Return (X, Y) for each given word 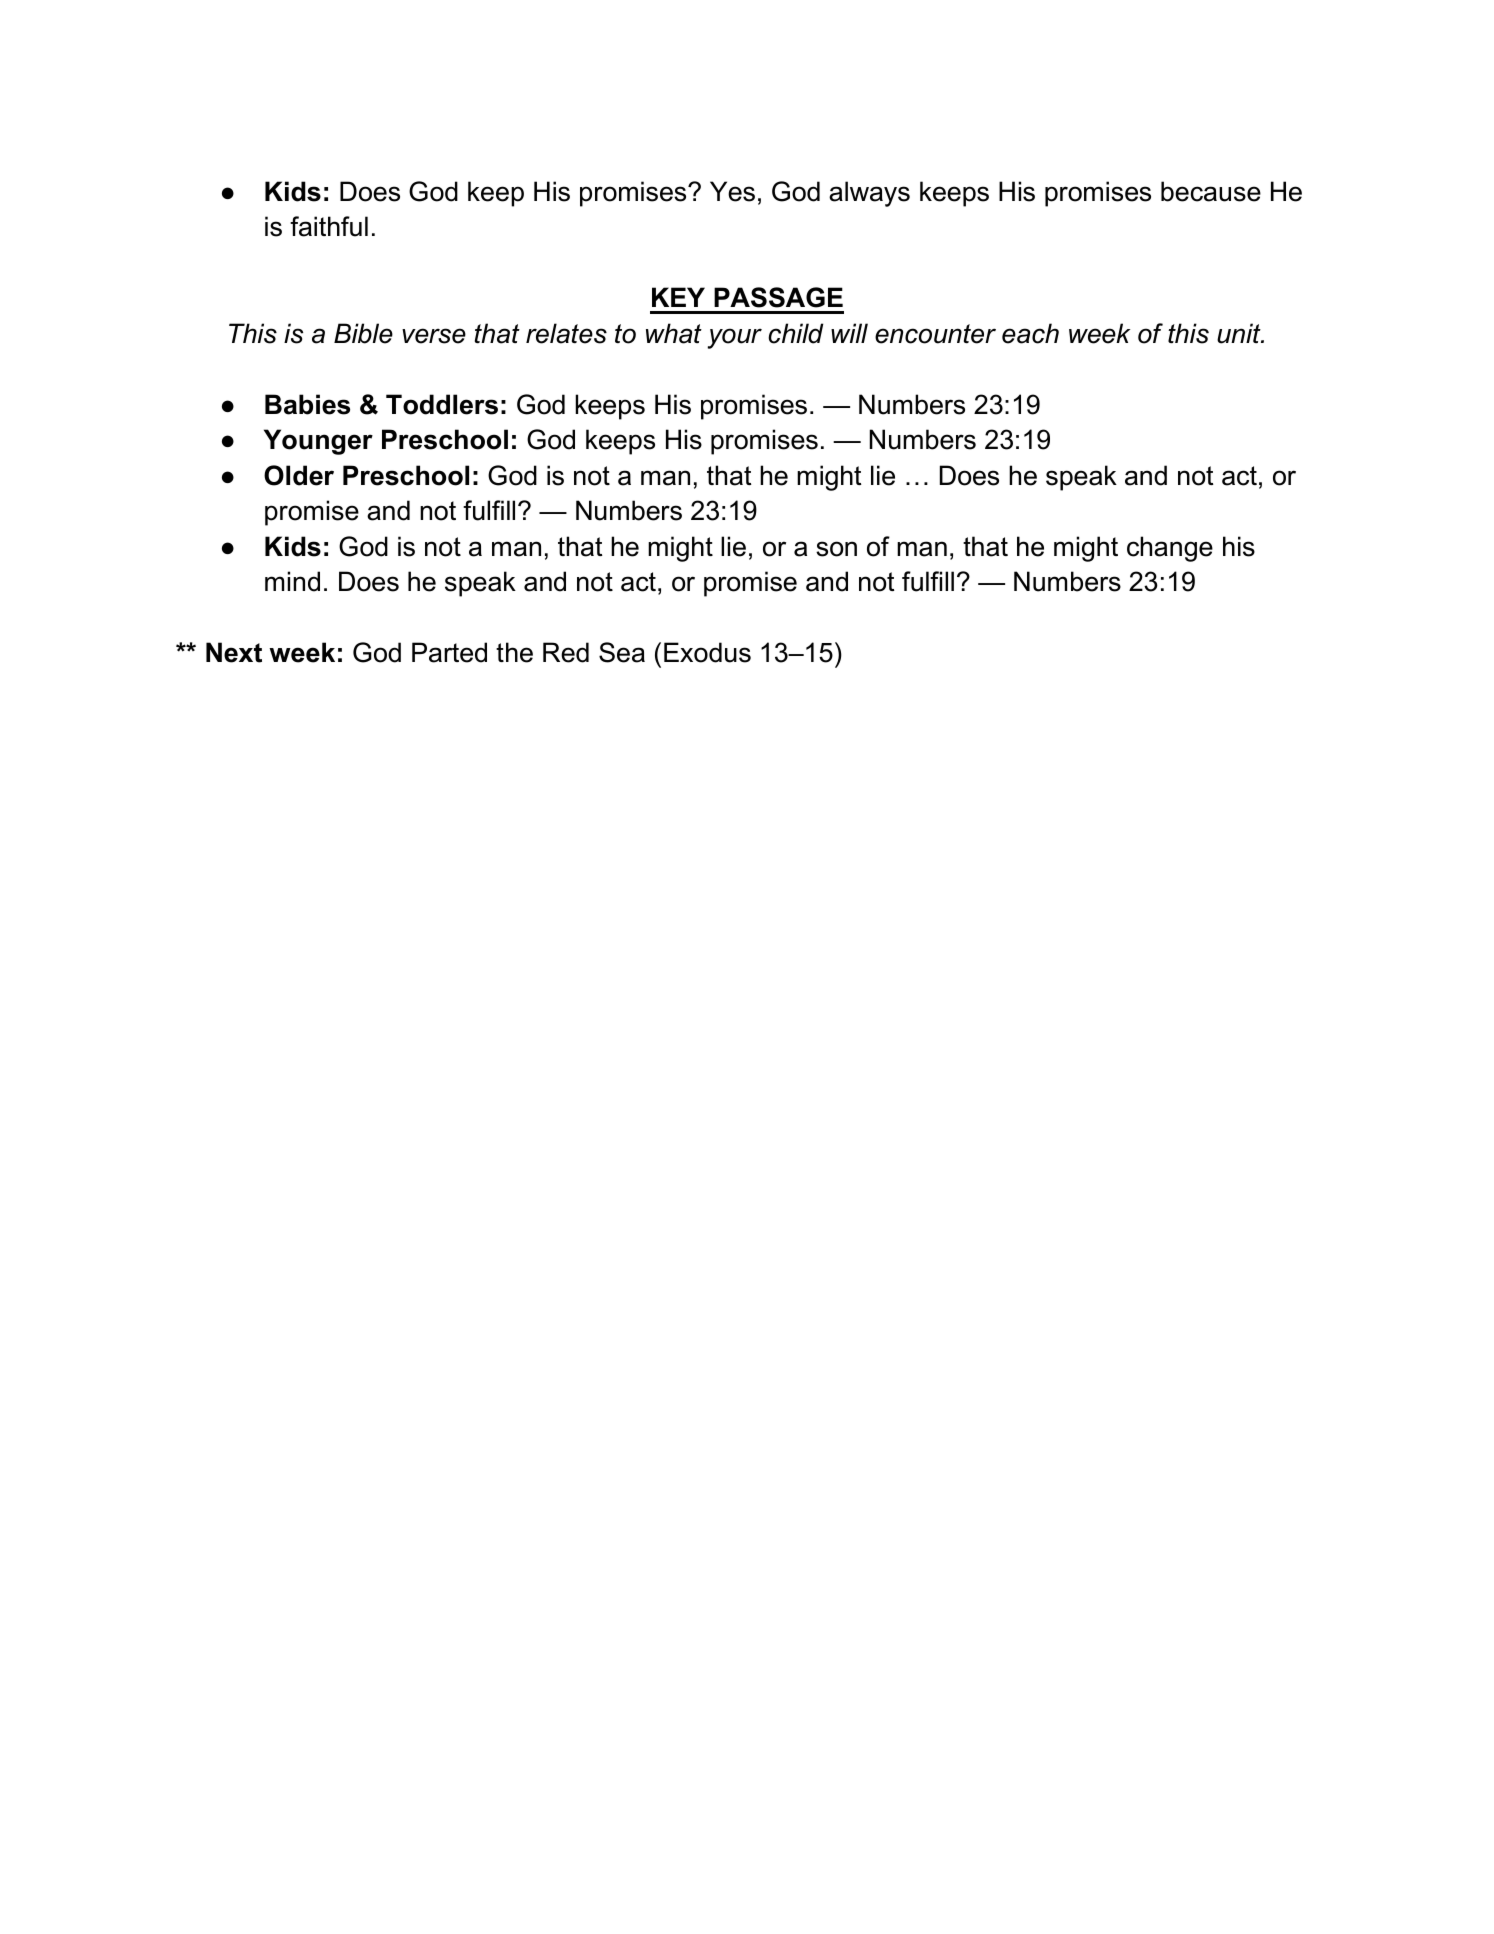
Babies (307, 404)
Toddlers (442, 404)
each (1030, 333)
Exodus (707, 652)
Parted (449, 652)
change (1170, 549)
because (1211, 191)
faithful (329, 226)
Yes (732, 191)
